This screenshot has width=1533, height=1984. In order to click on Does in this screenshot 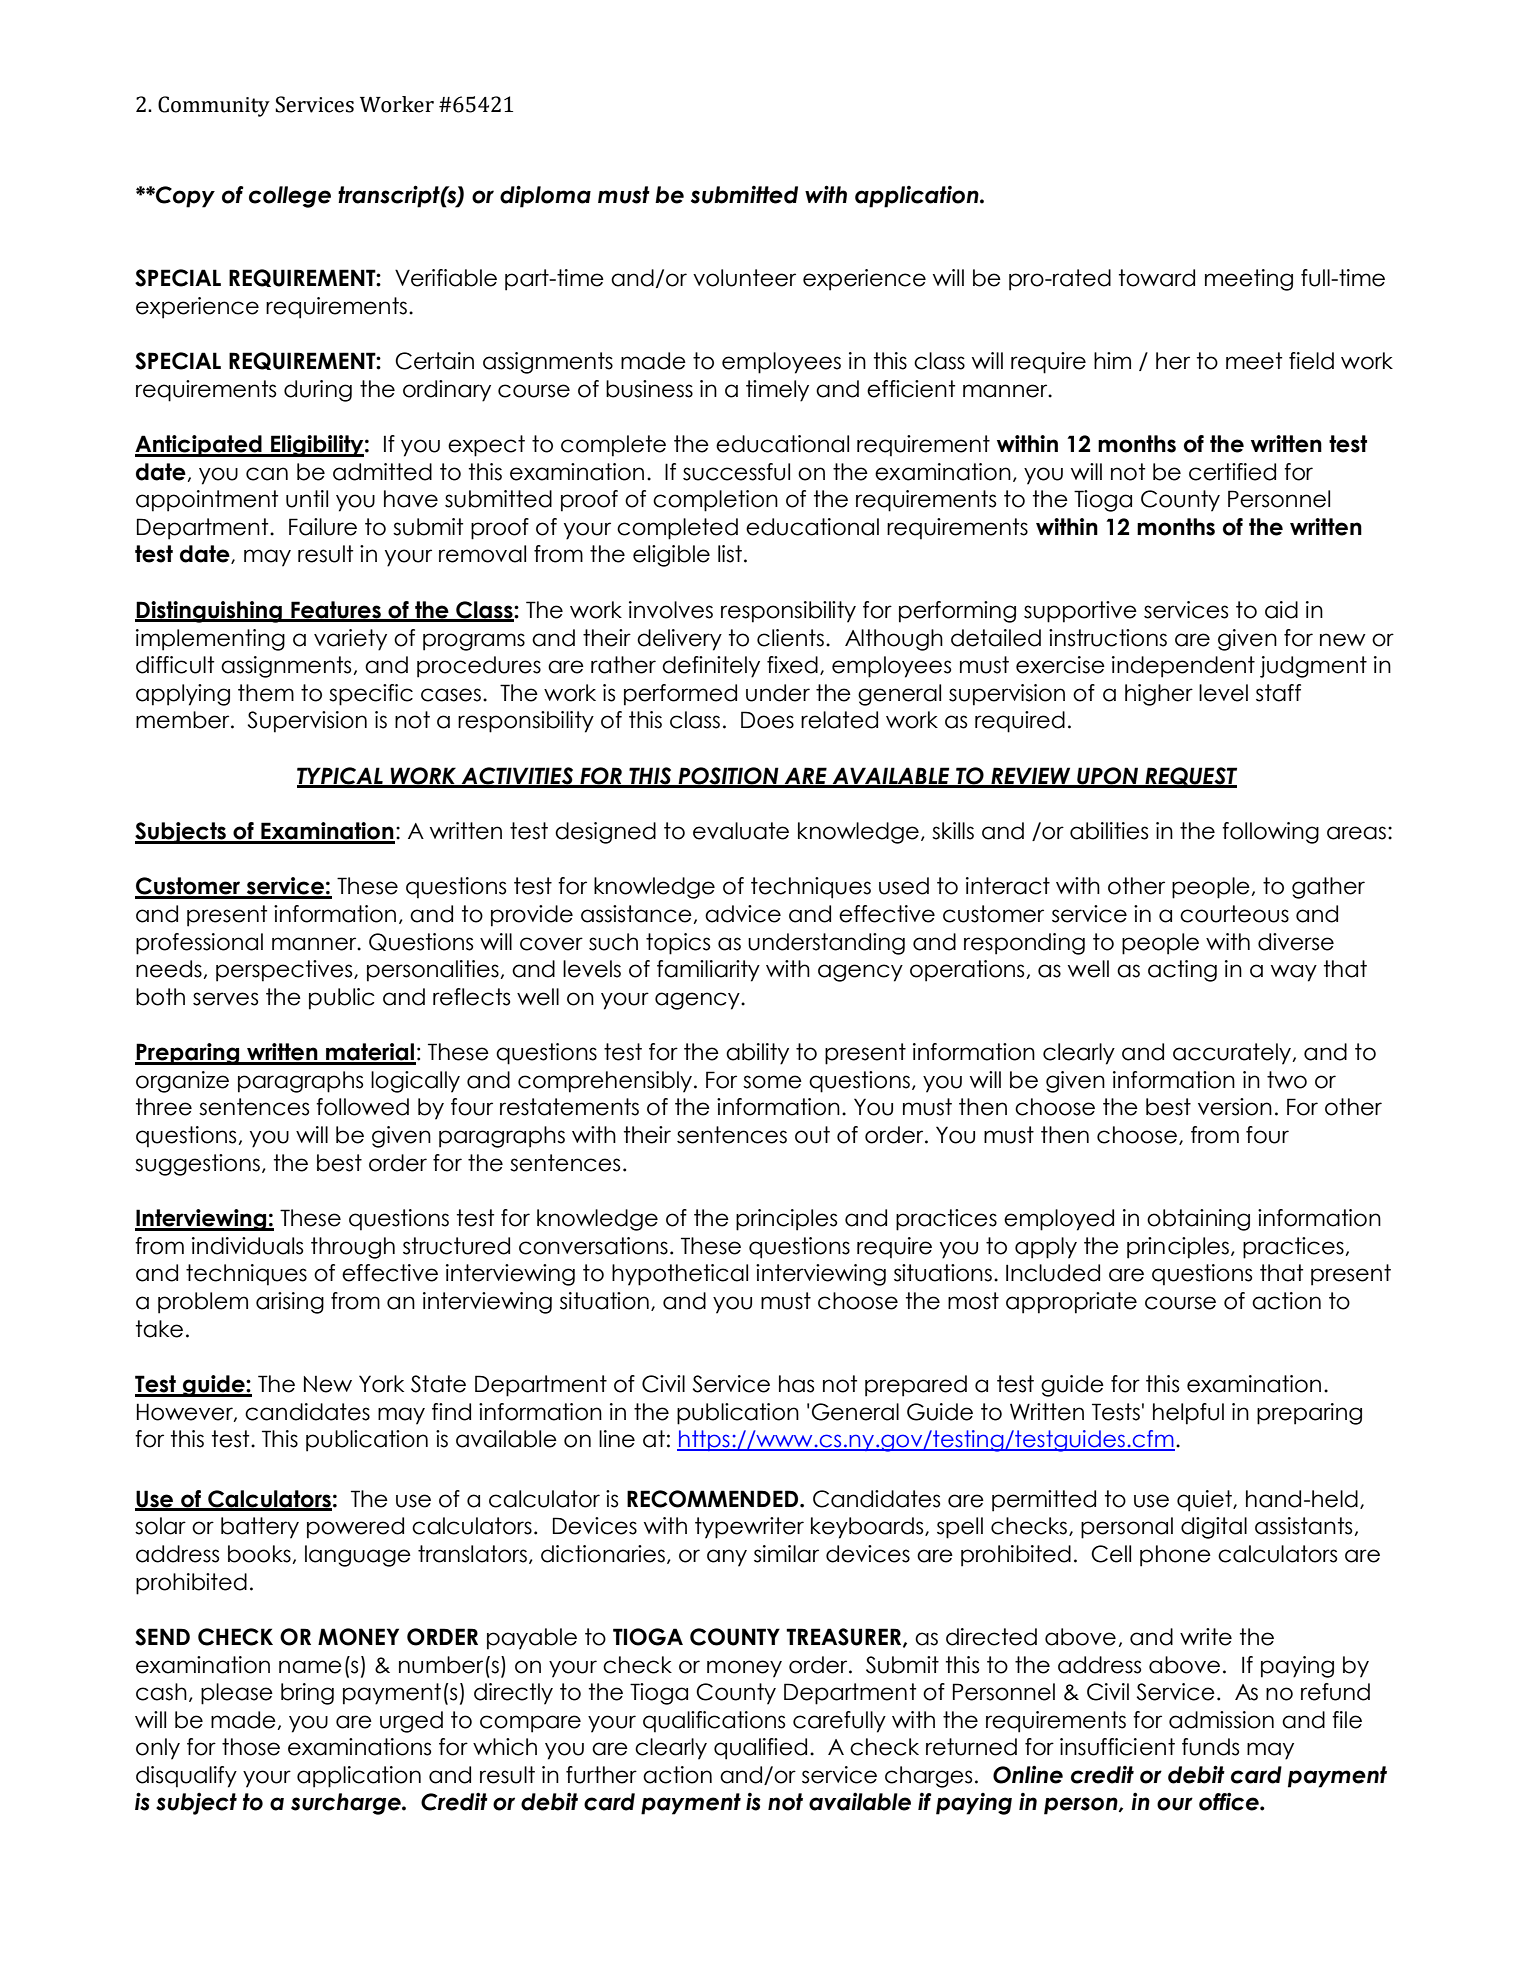, I will do `click(767, 720)`.
